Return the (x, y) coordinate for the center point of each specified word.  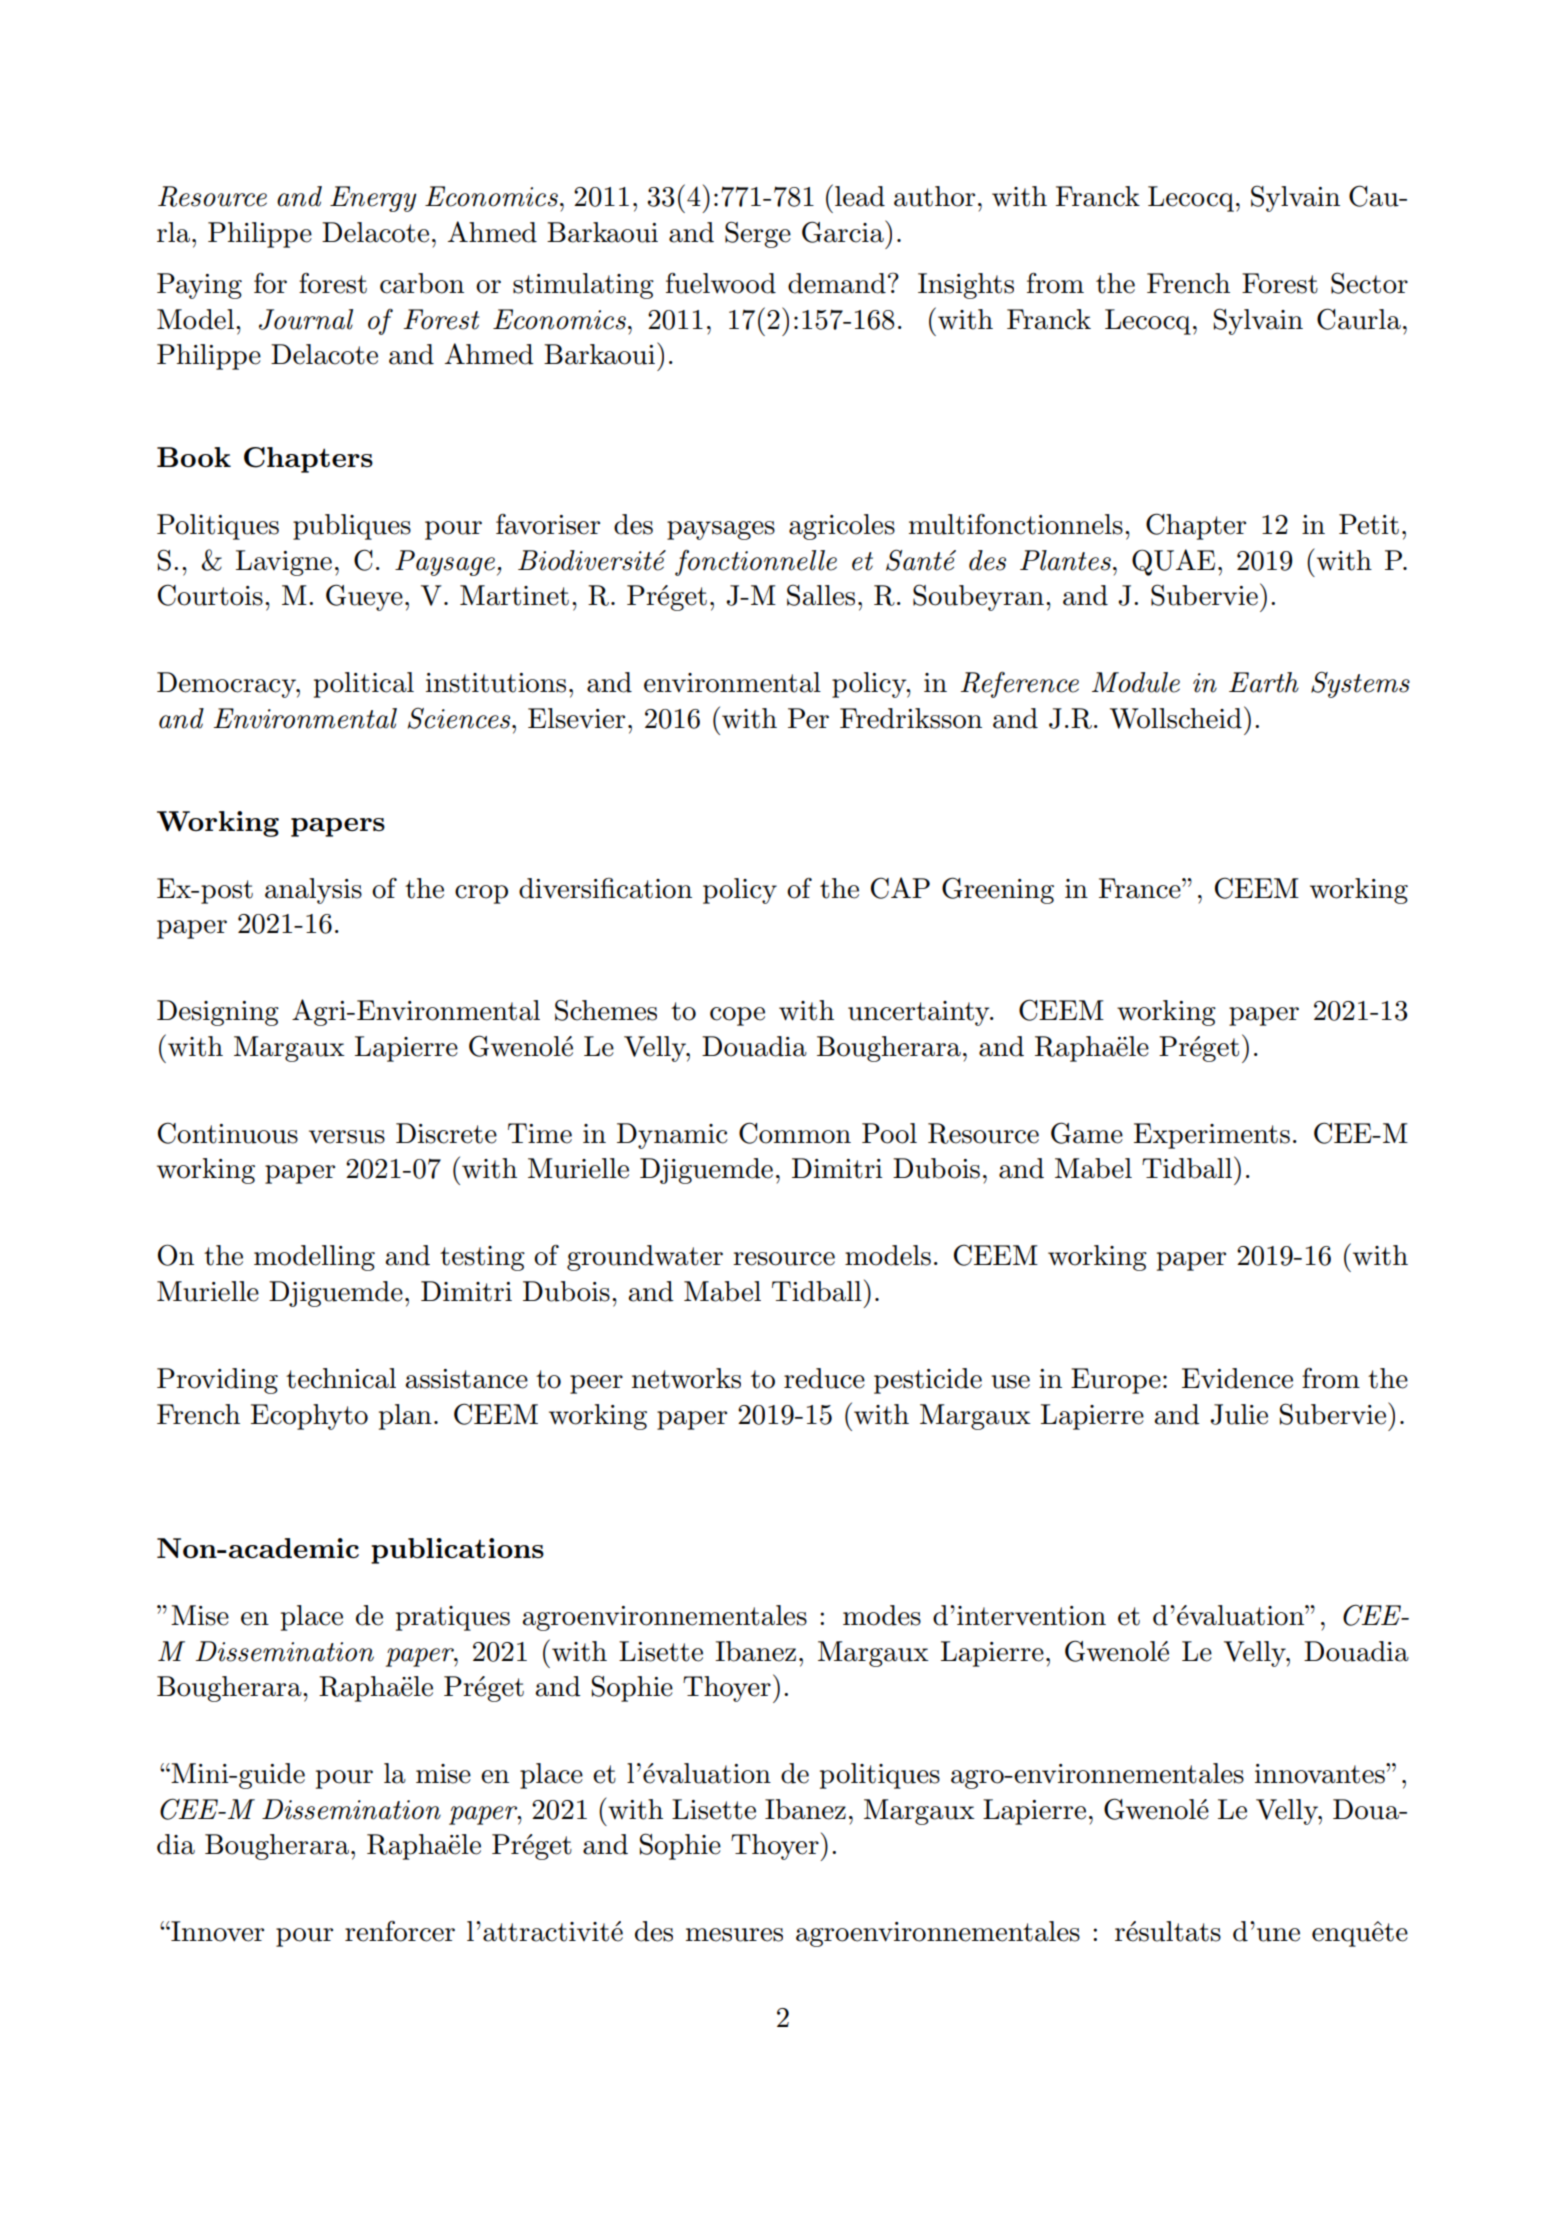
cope (737, 1016)
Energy (373, 199)
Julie (1239, 1414)
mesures (734, 1935)
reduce (824, 1378)
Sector (1369, 283)
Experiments (1212, 1136)
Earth (1264, 682)
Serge (758, 234)
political (364, 685)
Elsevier (576, 718)
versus (347, 1137)
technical (341, 1378)
